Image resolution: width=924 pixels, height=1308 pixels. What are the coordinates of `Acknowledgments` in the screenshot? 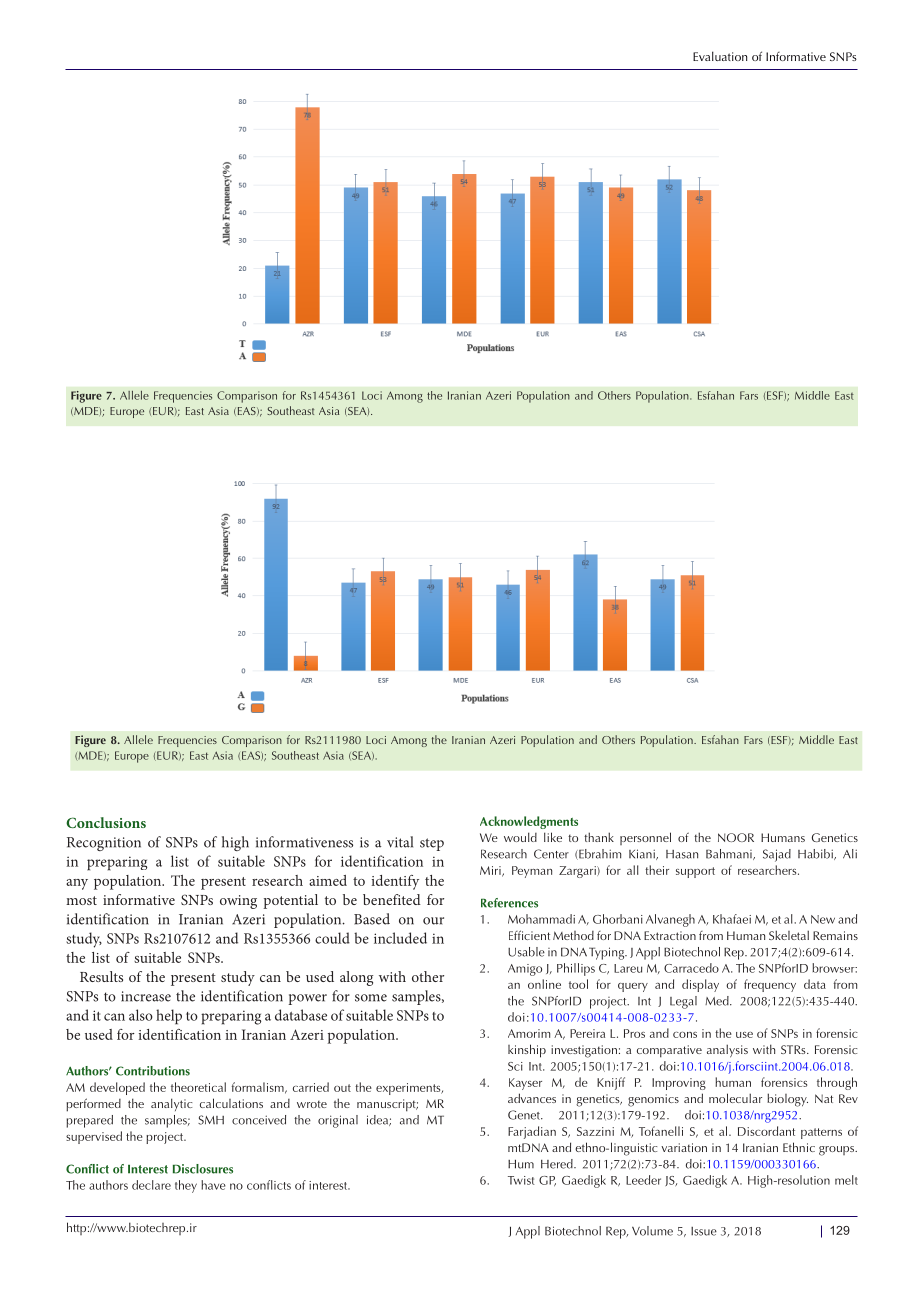 It's located at (529, 822).
